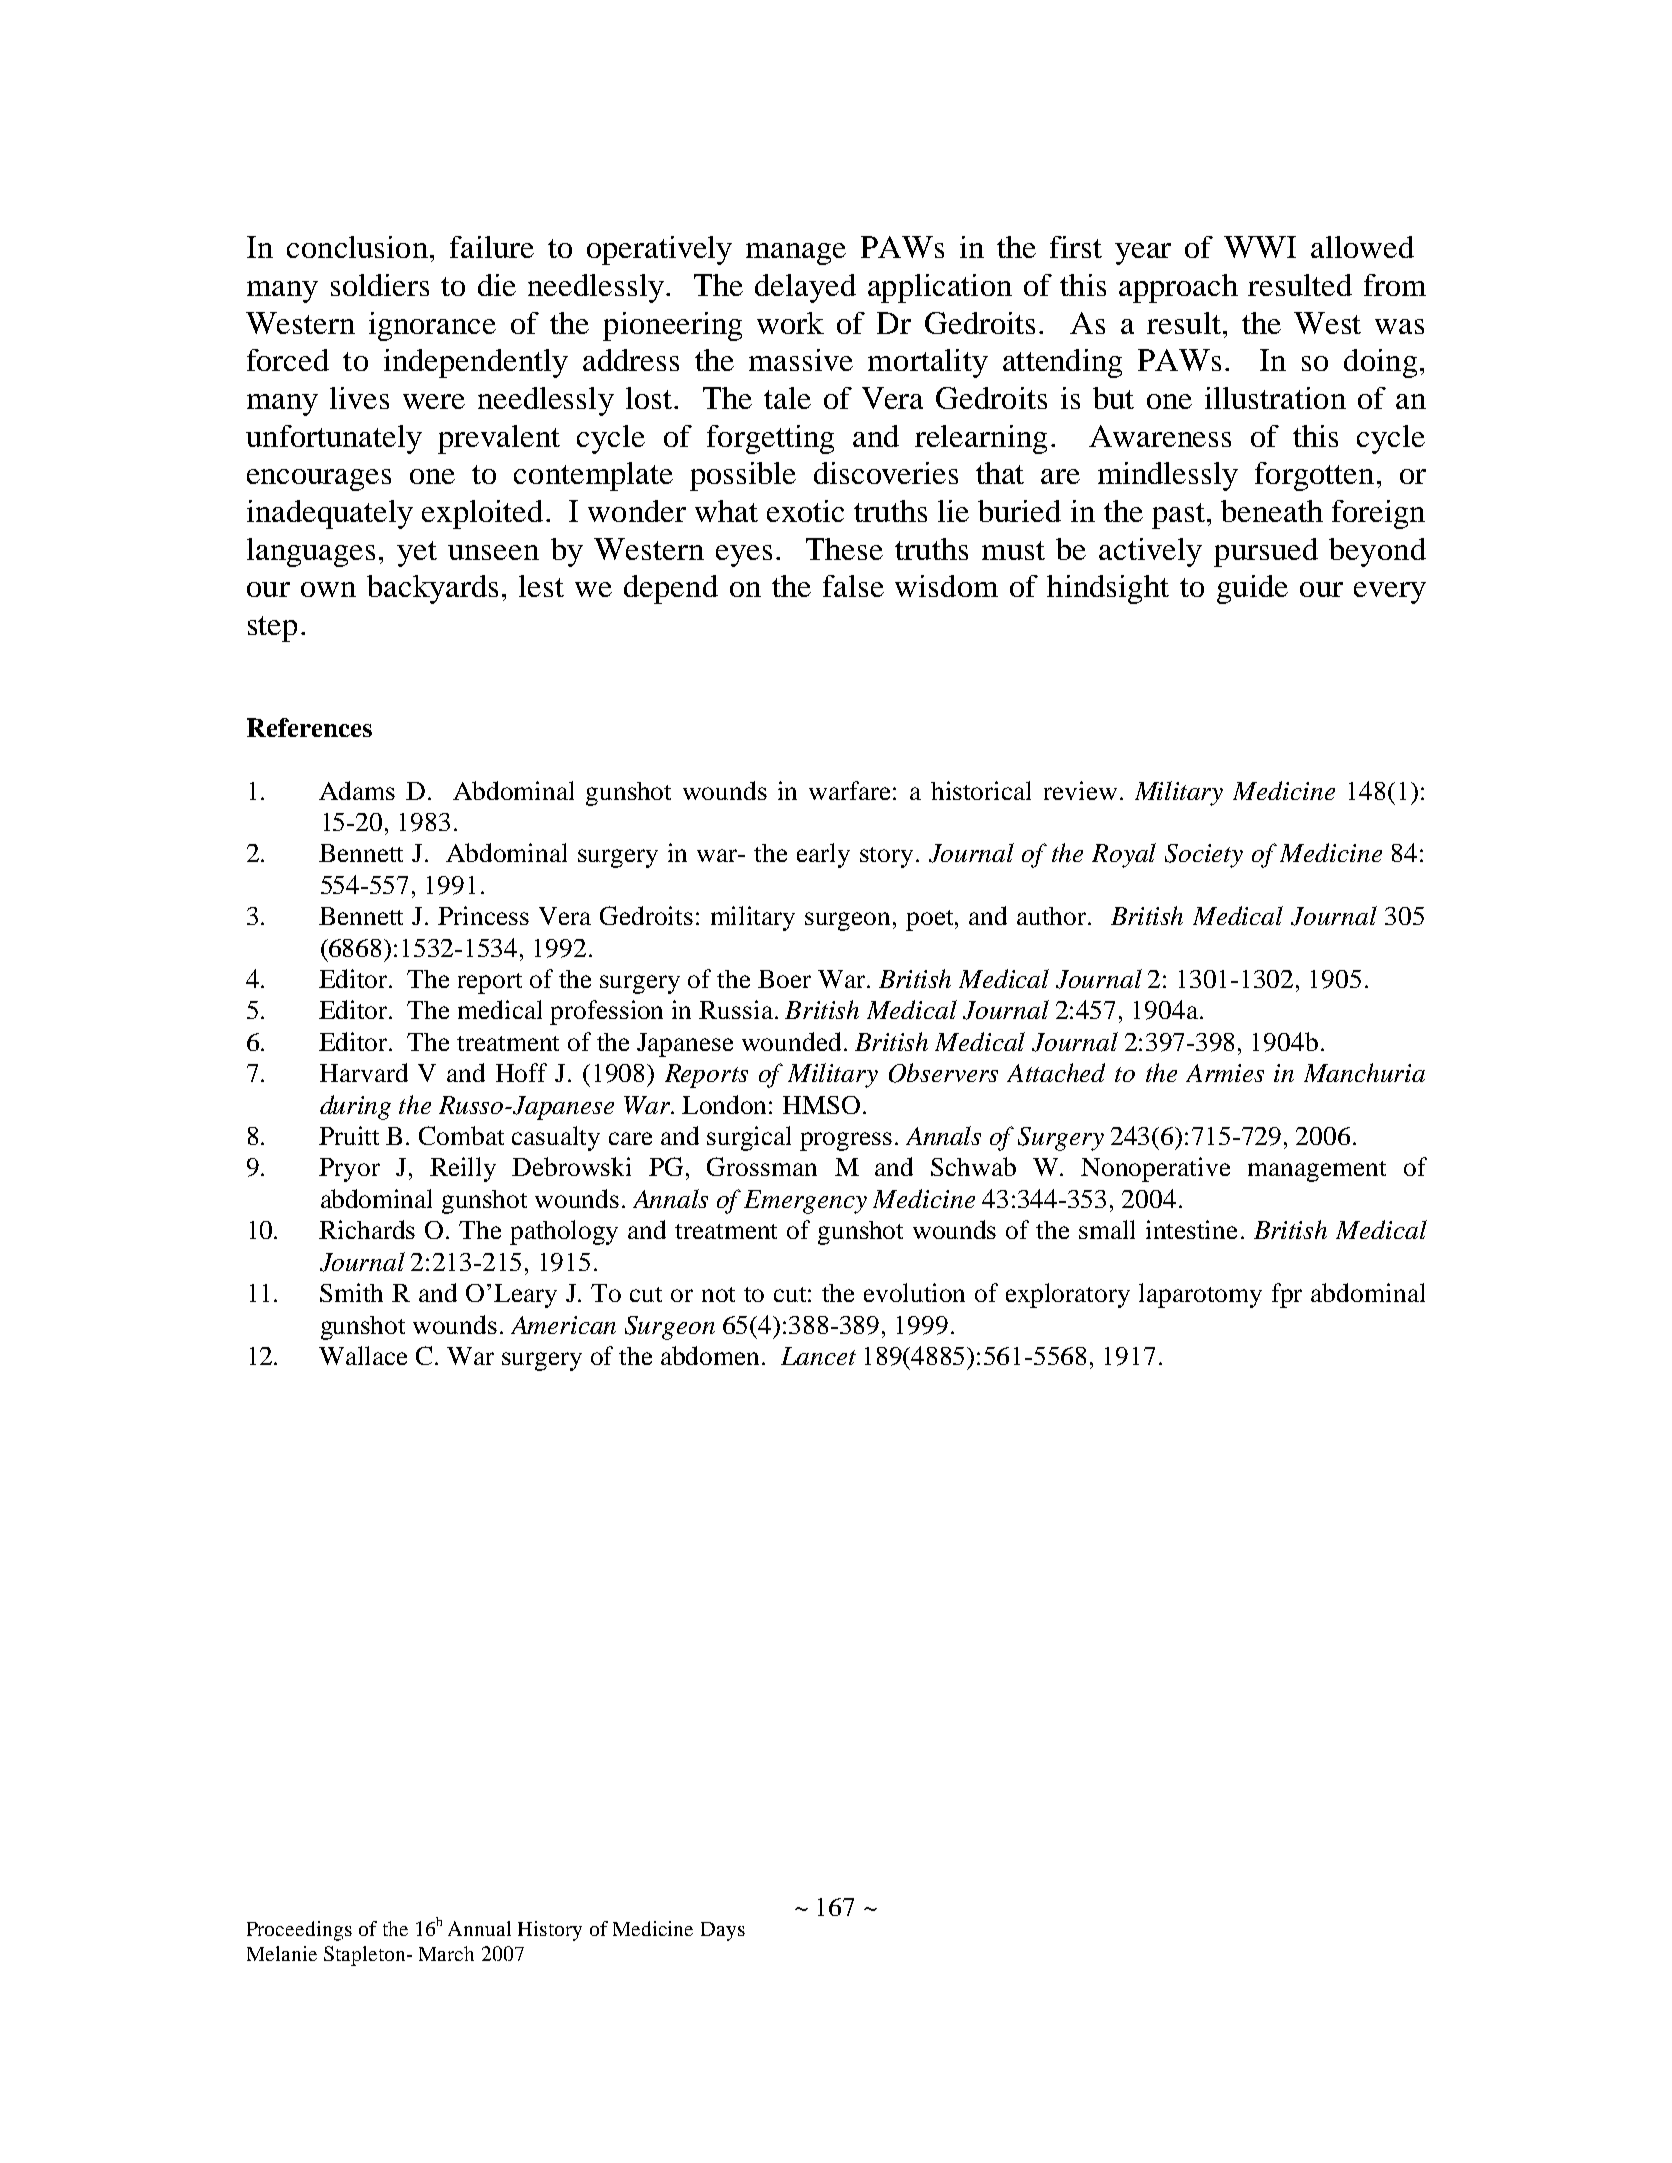 The height and width of the page is (2163, 1672). What do you see at coordinates (1200, 1295) in the page?
I see `laparotomy` at bounding box center [1200, 1295].
